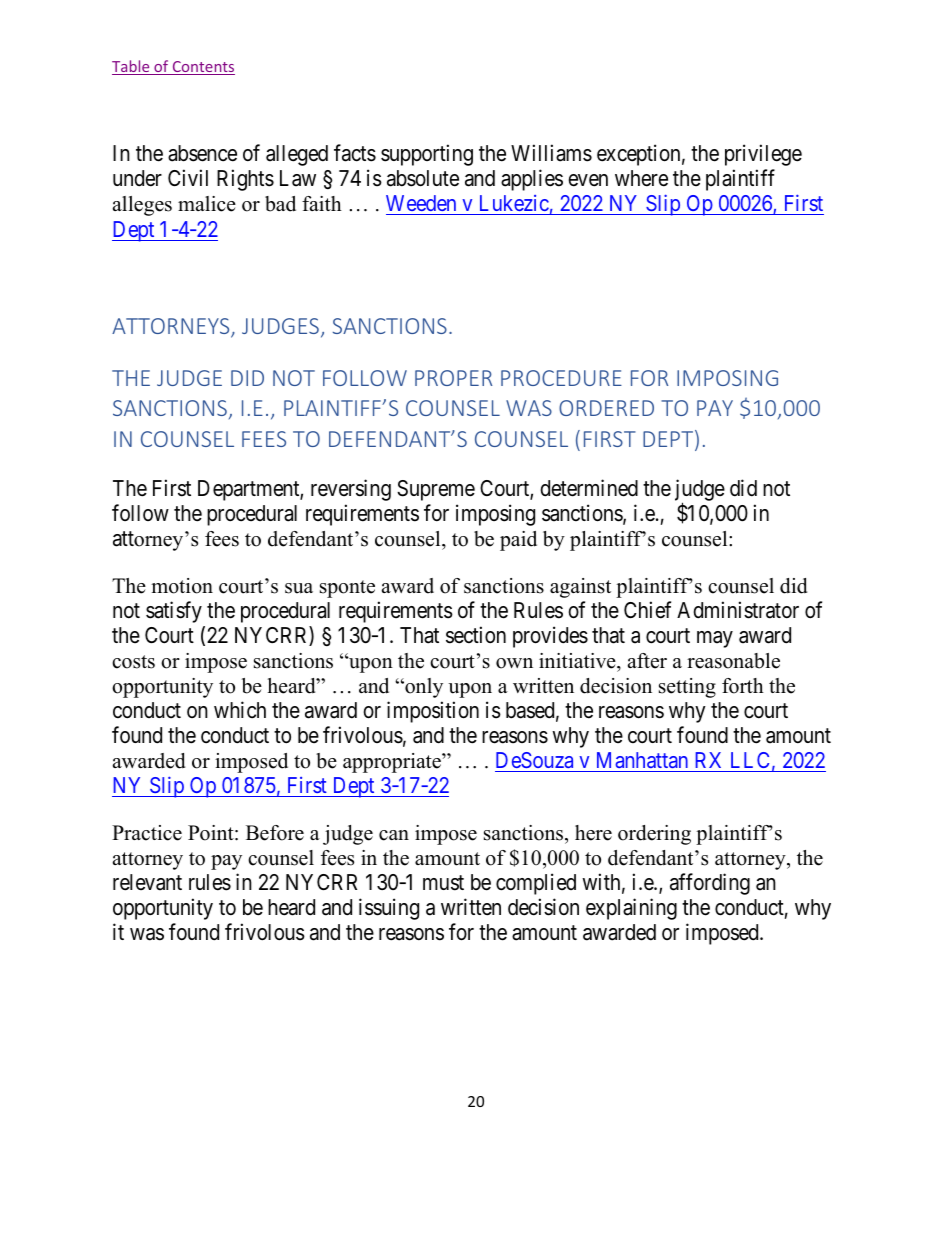 Image resolution: width=952 pixels, height=1233 pixels. Describe the element at coordinates (240, 710) in the screenshot. I see `which` at that location.
